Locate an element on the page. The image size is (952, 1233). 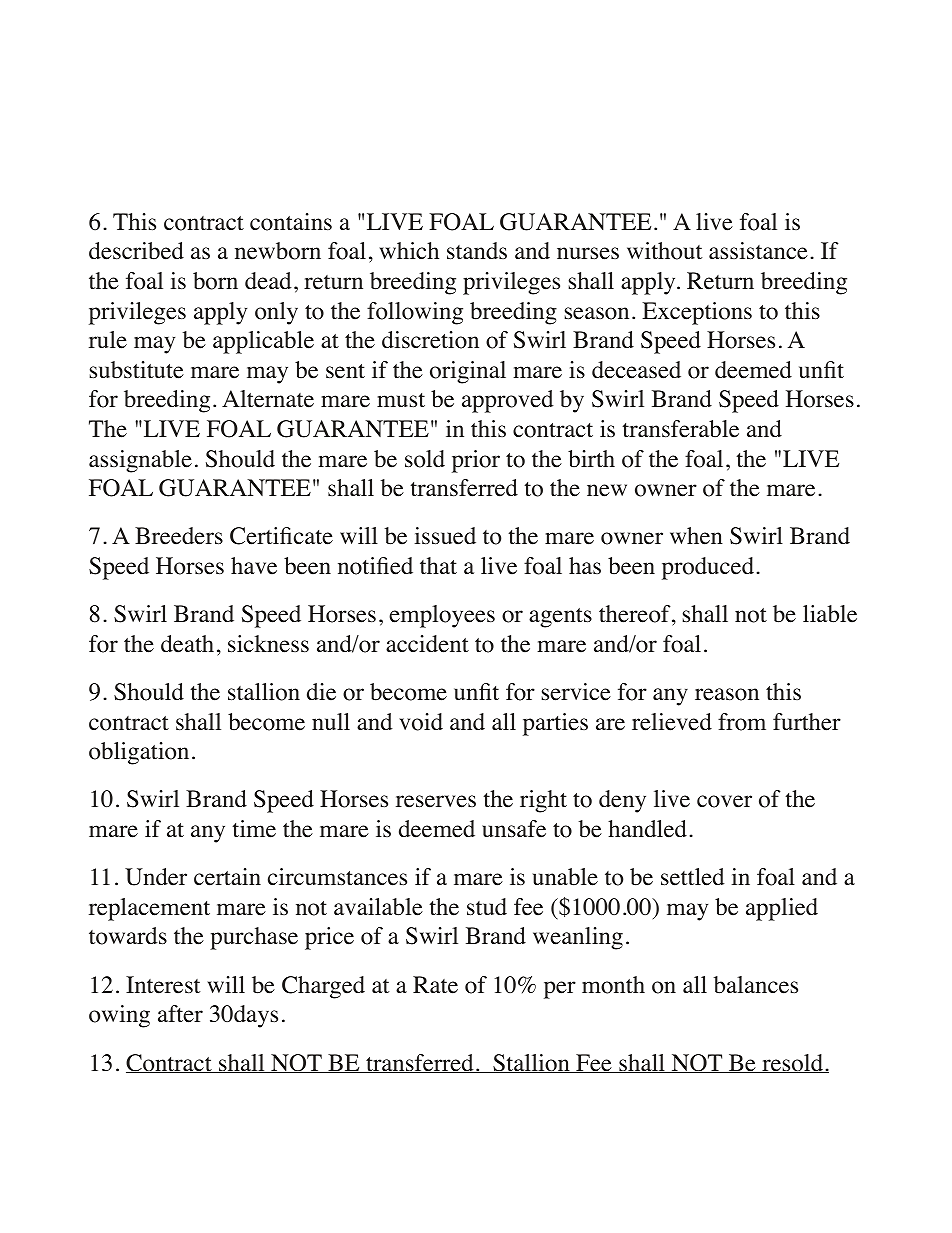
Rate is located at coordinates (435, 985).
